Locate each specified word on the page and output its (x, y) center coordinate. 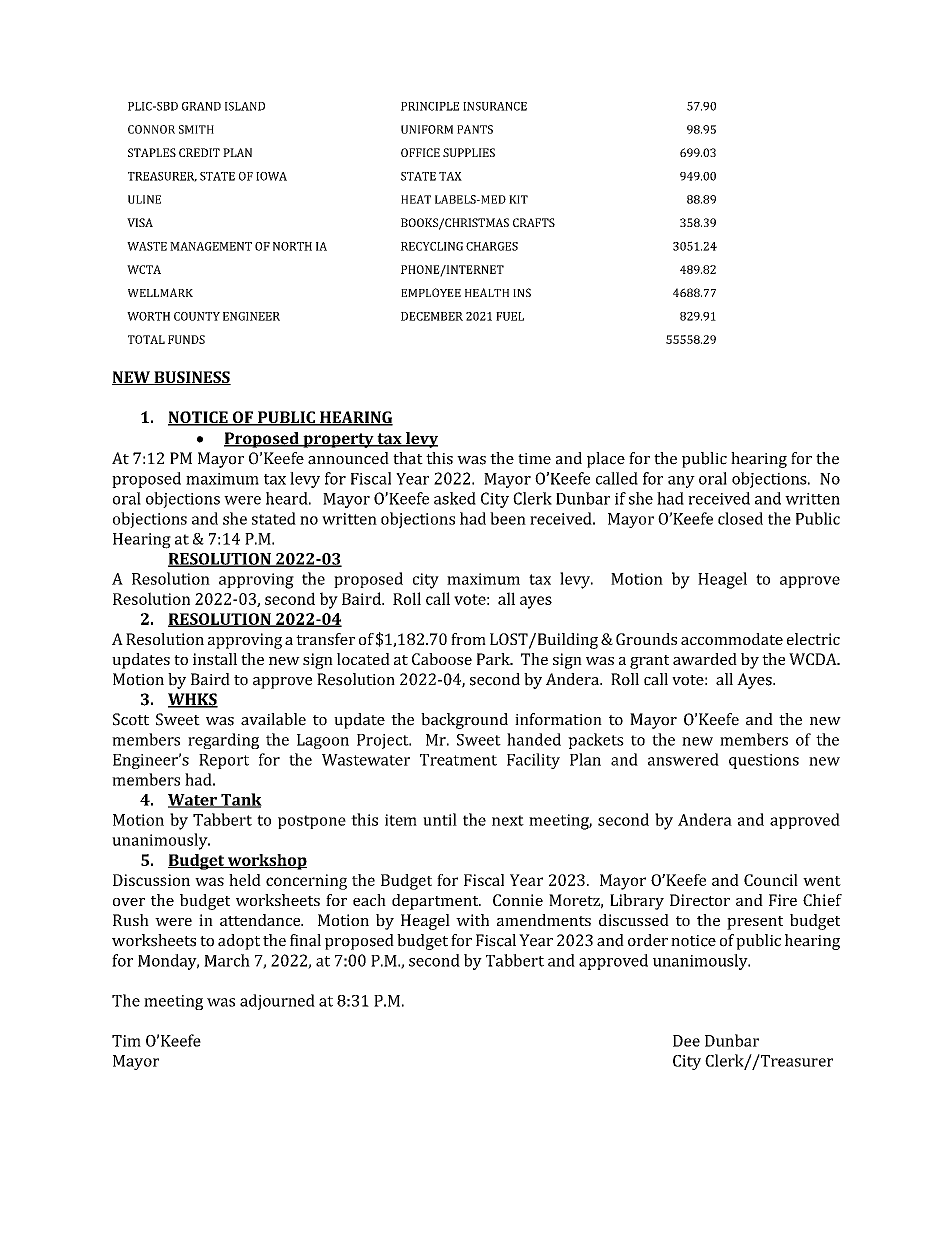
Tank (240, 800)
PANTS (475, 129)
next (508, 820)
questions (764, 761)
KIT (518, 199)
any (681, 482)
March (227, 960)
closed (740, 518)
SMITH (196, 129)
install (215, 659)
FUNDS (186, 339)
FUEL (510, 316)
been (508, 518)
